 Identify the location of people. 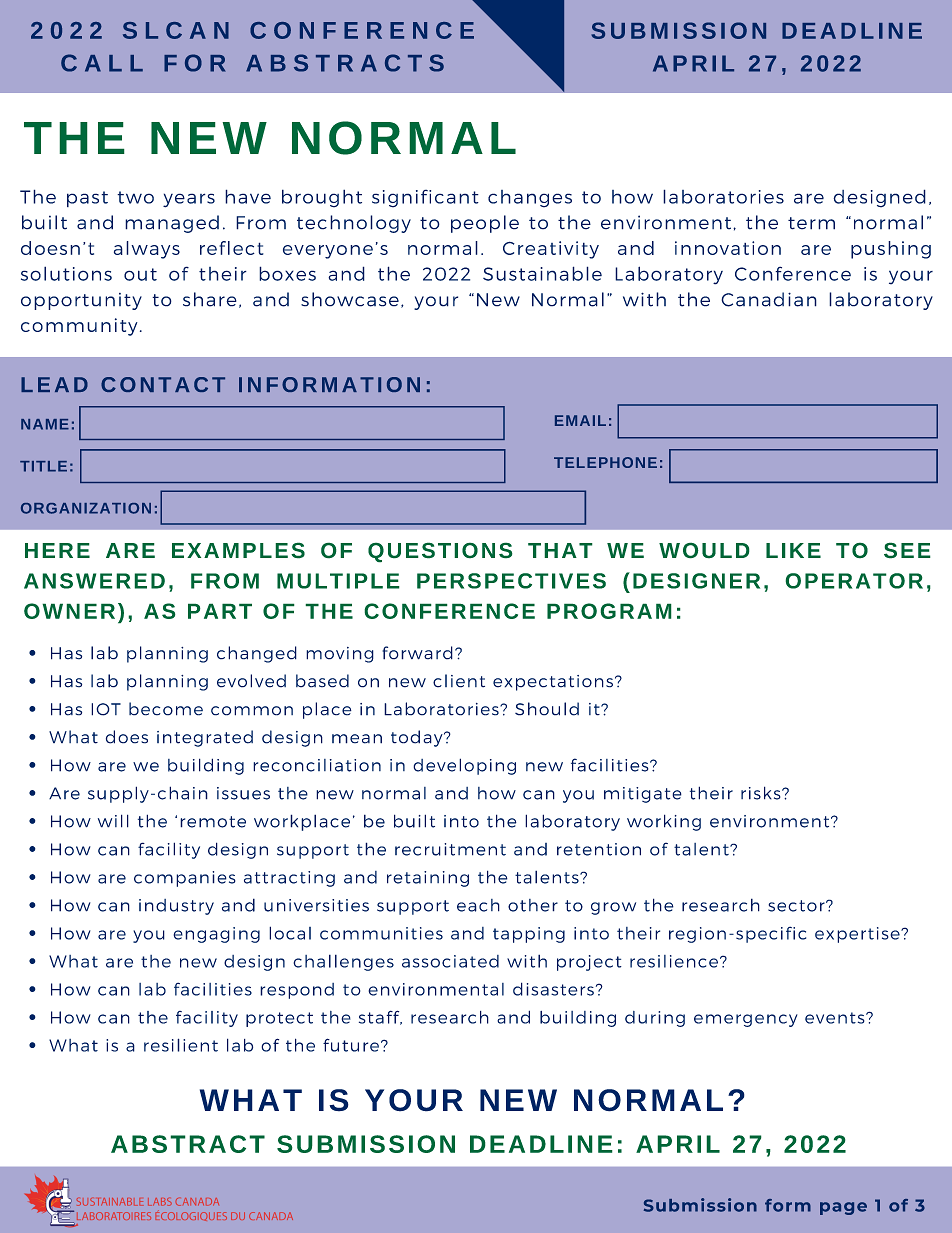
(485, 224).
